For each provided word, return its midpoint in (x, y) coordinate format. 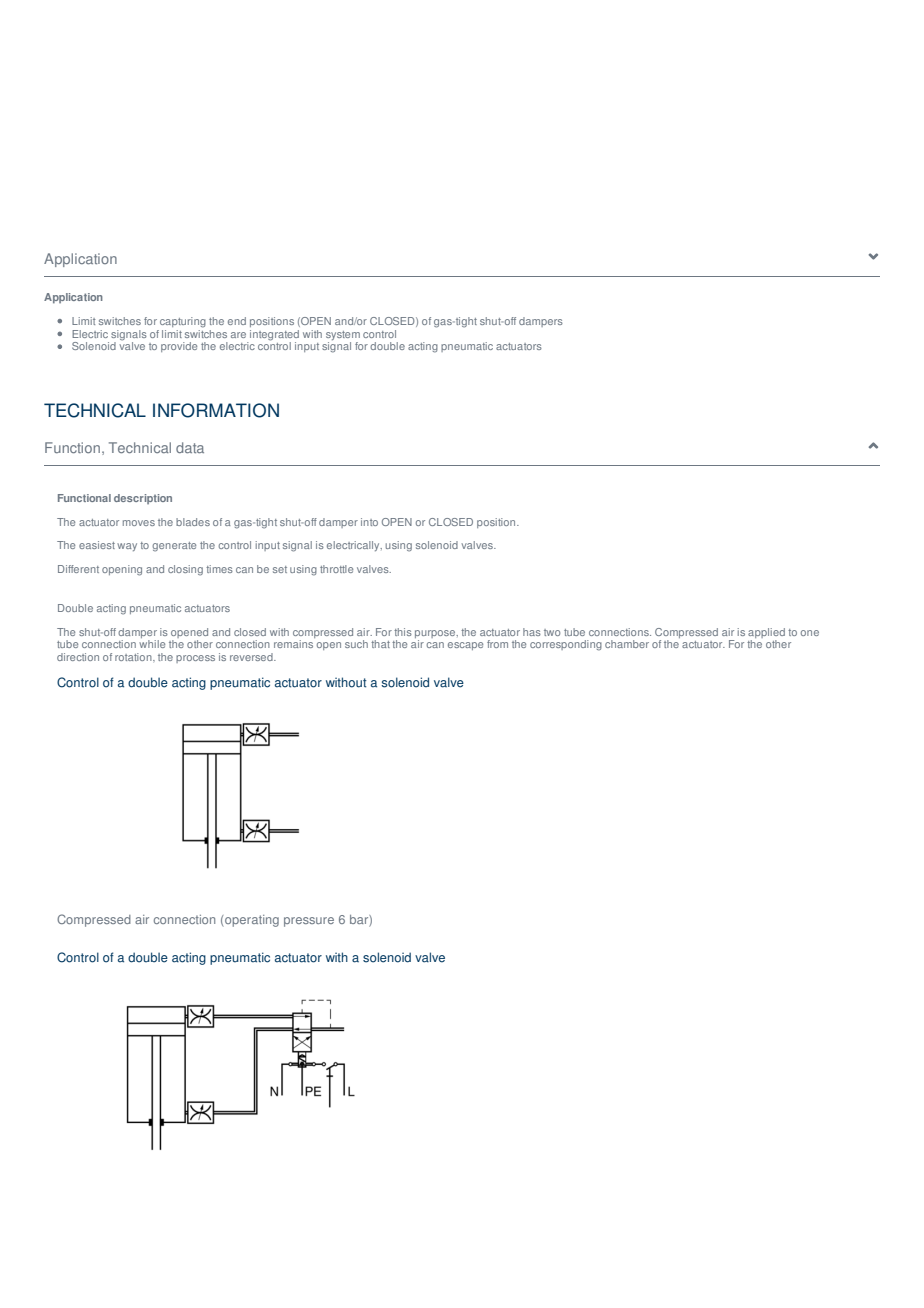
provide (179, 347)
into (369, 522)
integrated (274, 335)
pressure (309, 922)
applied (766, 633)
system (343, 335)
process (195, 659)
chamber (627, 644)
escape (465, 646)
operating (251, 921)
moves (139, 523)
